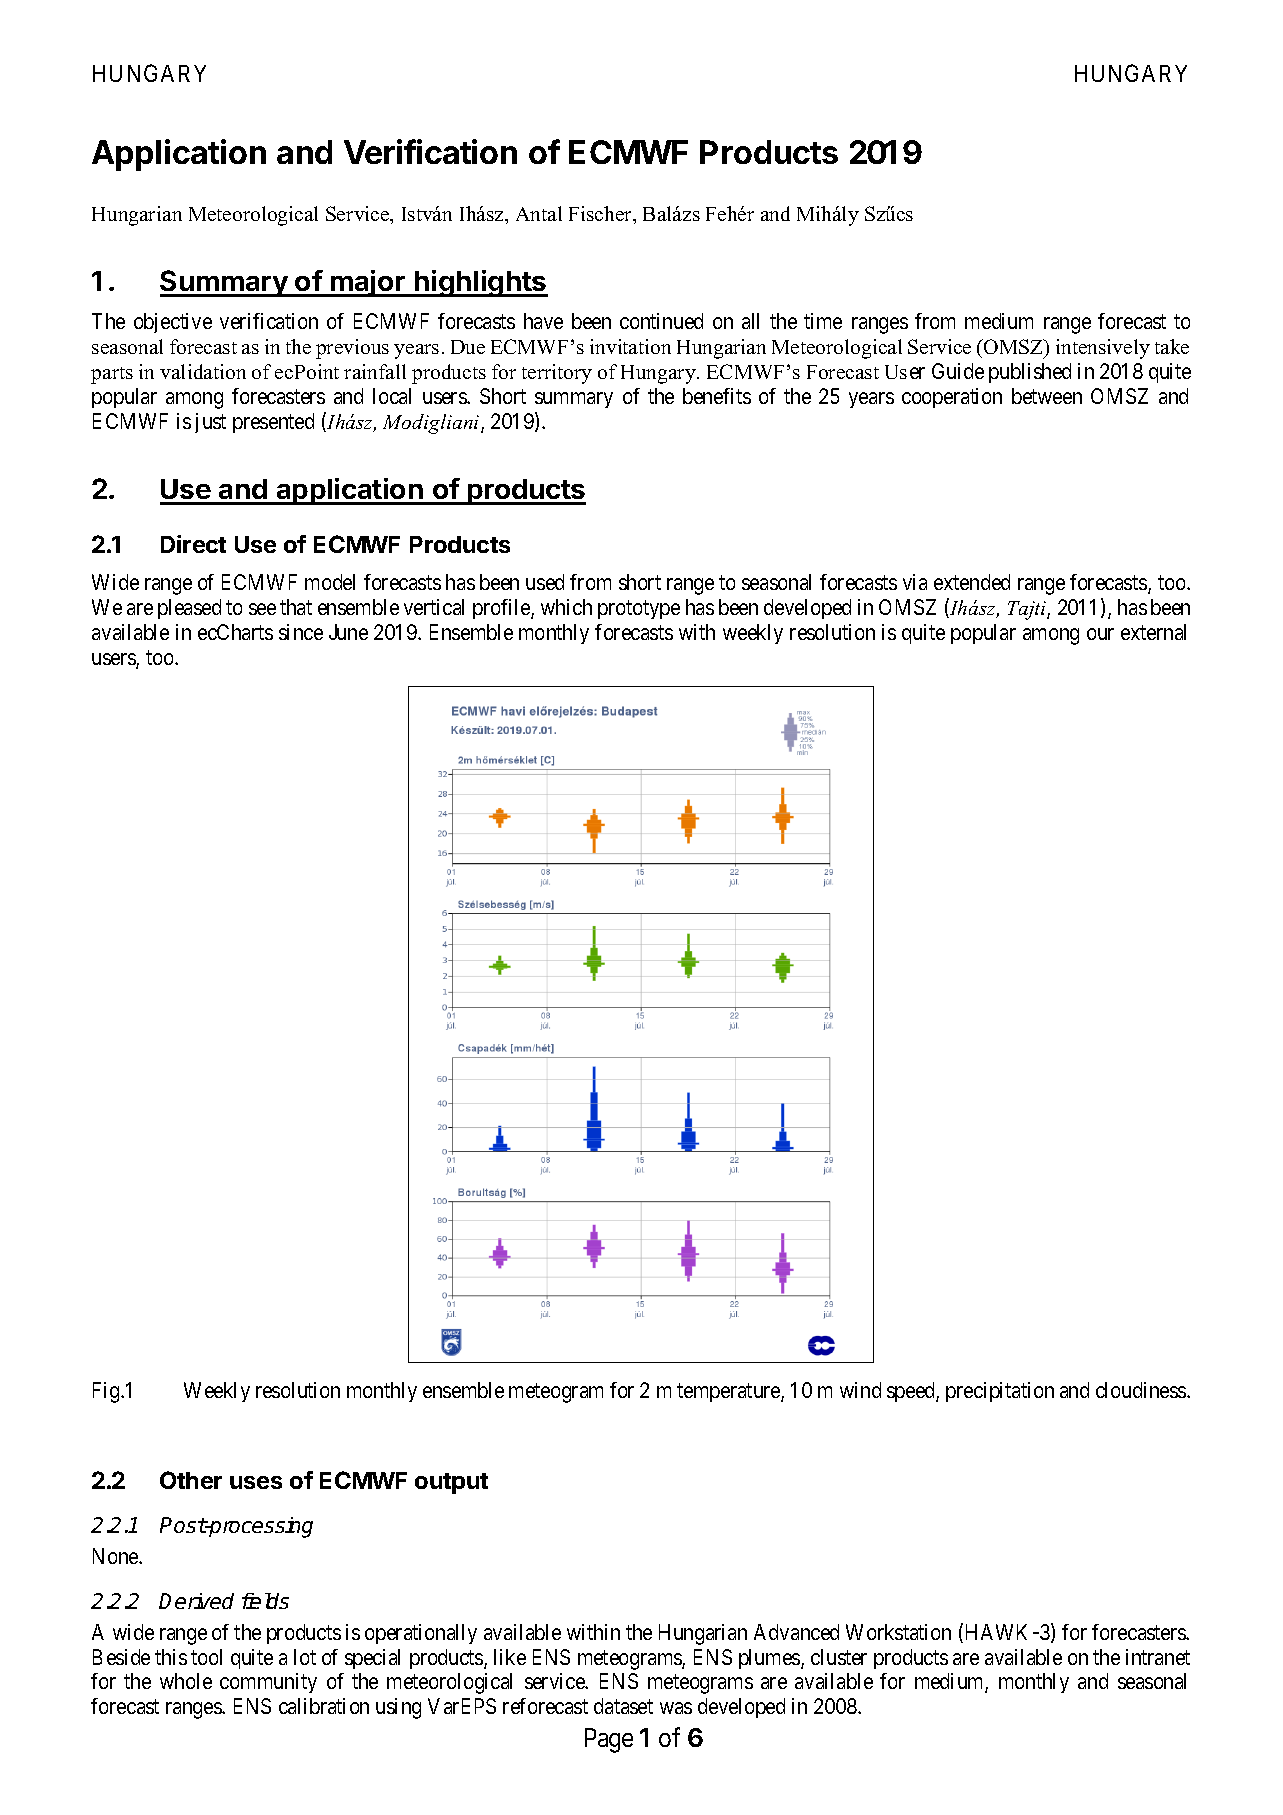 The width and height of the screenshot is (1283, 1815). What do you see at coordinates (173, 323) in the screenshot?
I see `objective` at bounding box center [173, 323].
